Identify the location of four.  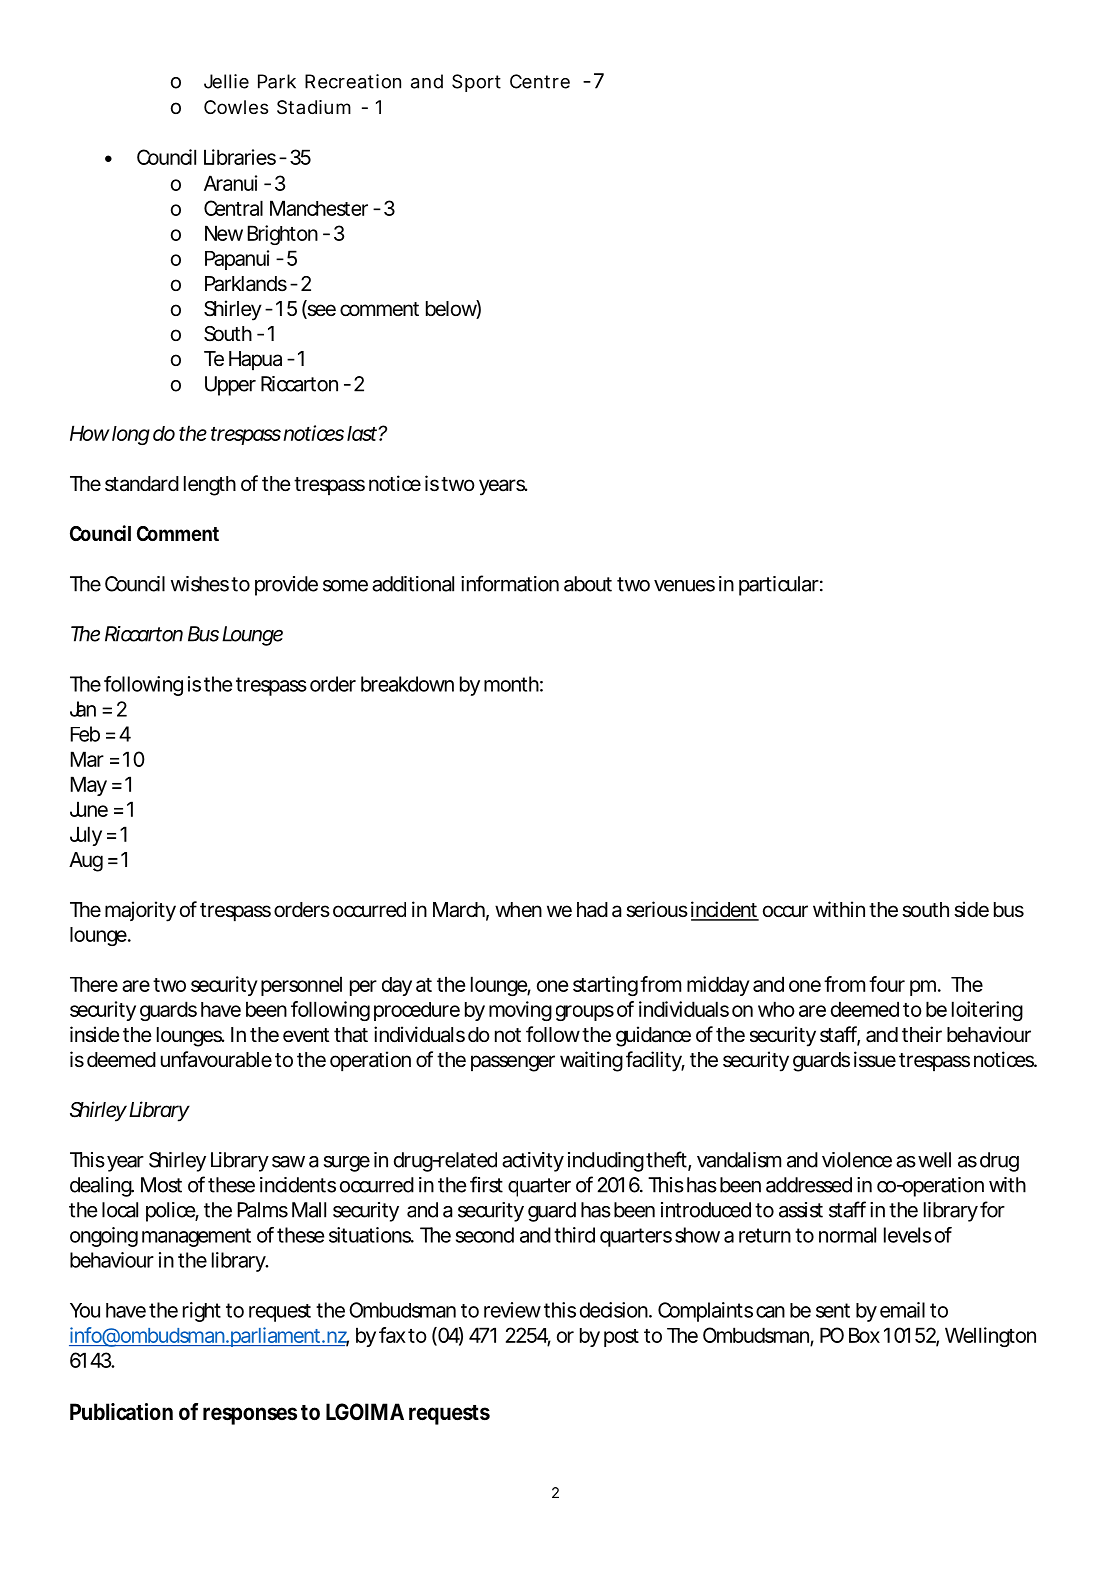
(887, 984).
